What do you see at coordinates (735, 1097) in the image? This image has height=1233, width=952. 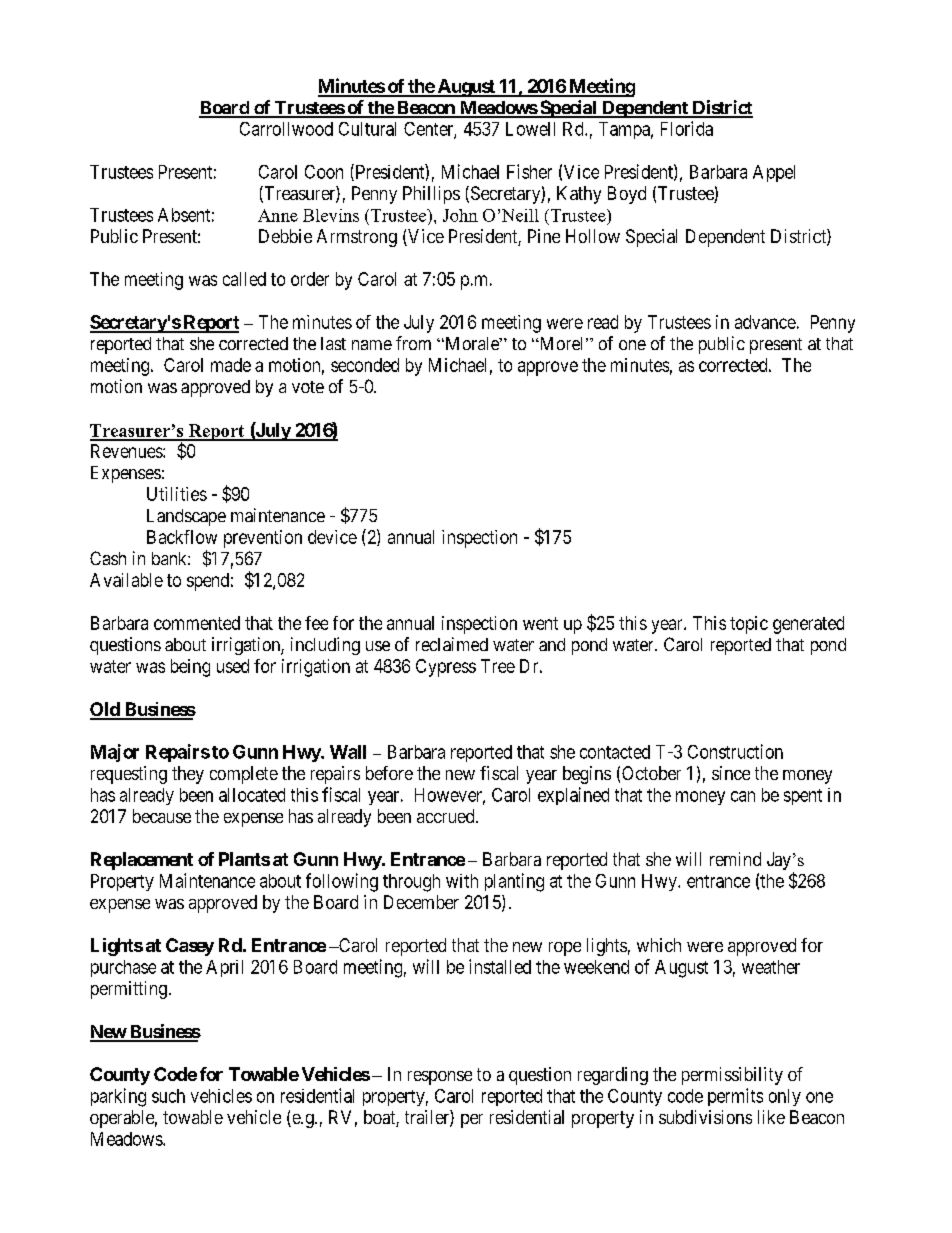 I see `permits` at bounding box center [735, 1097].
